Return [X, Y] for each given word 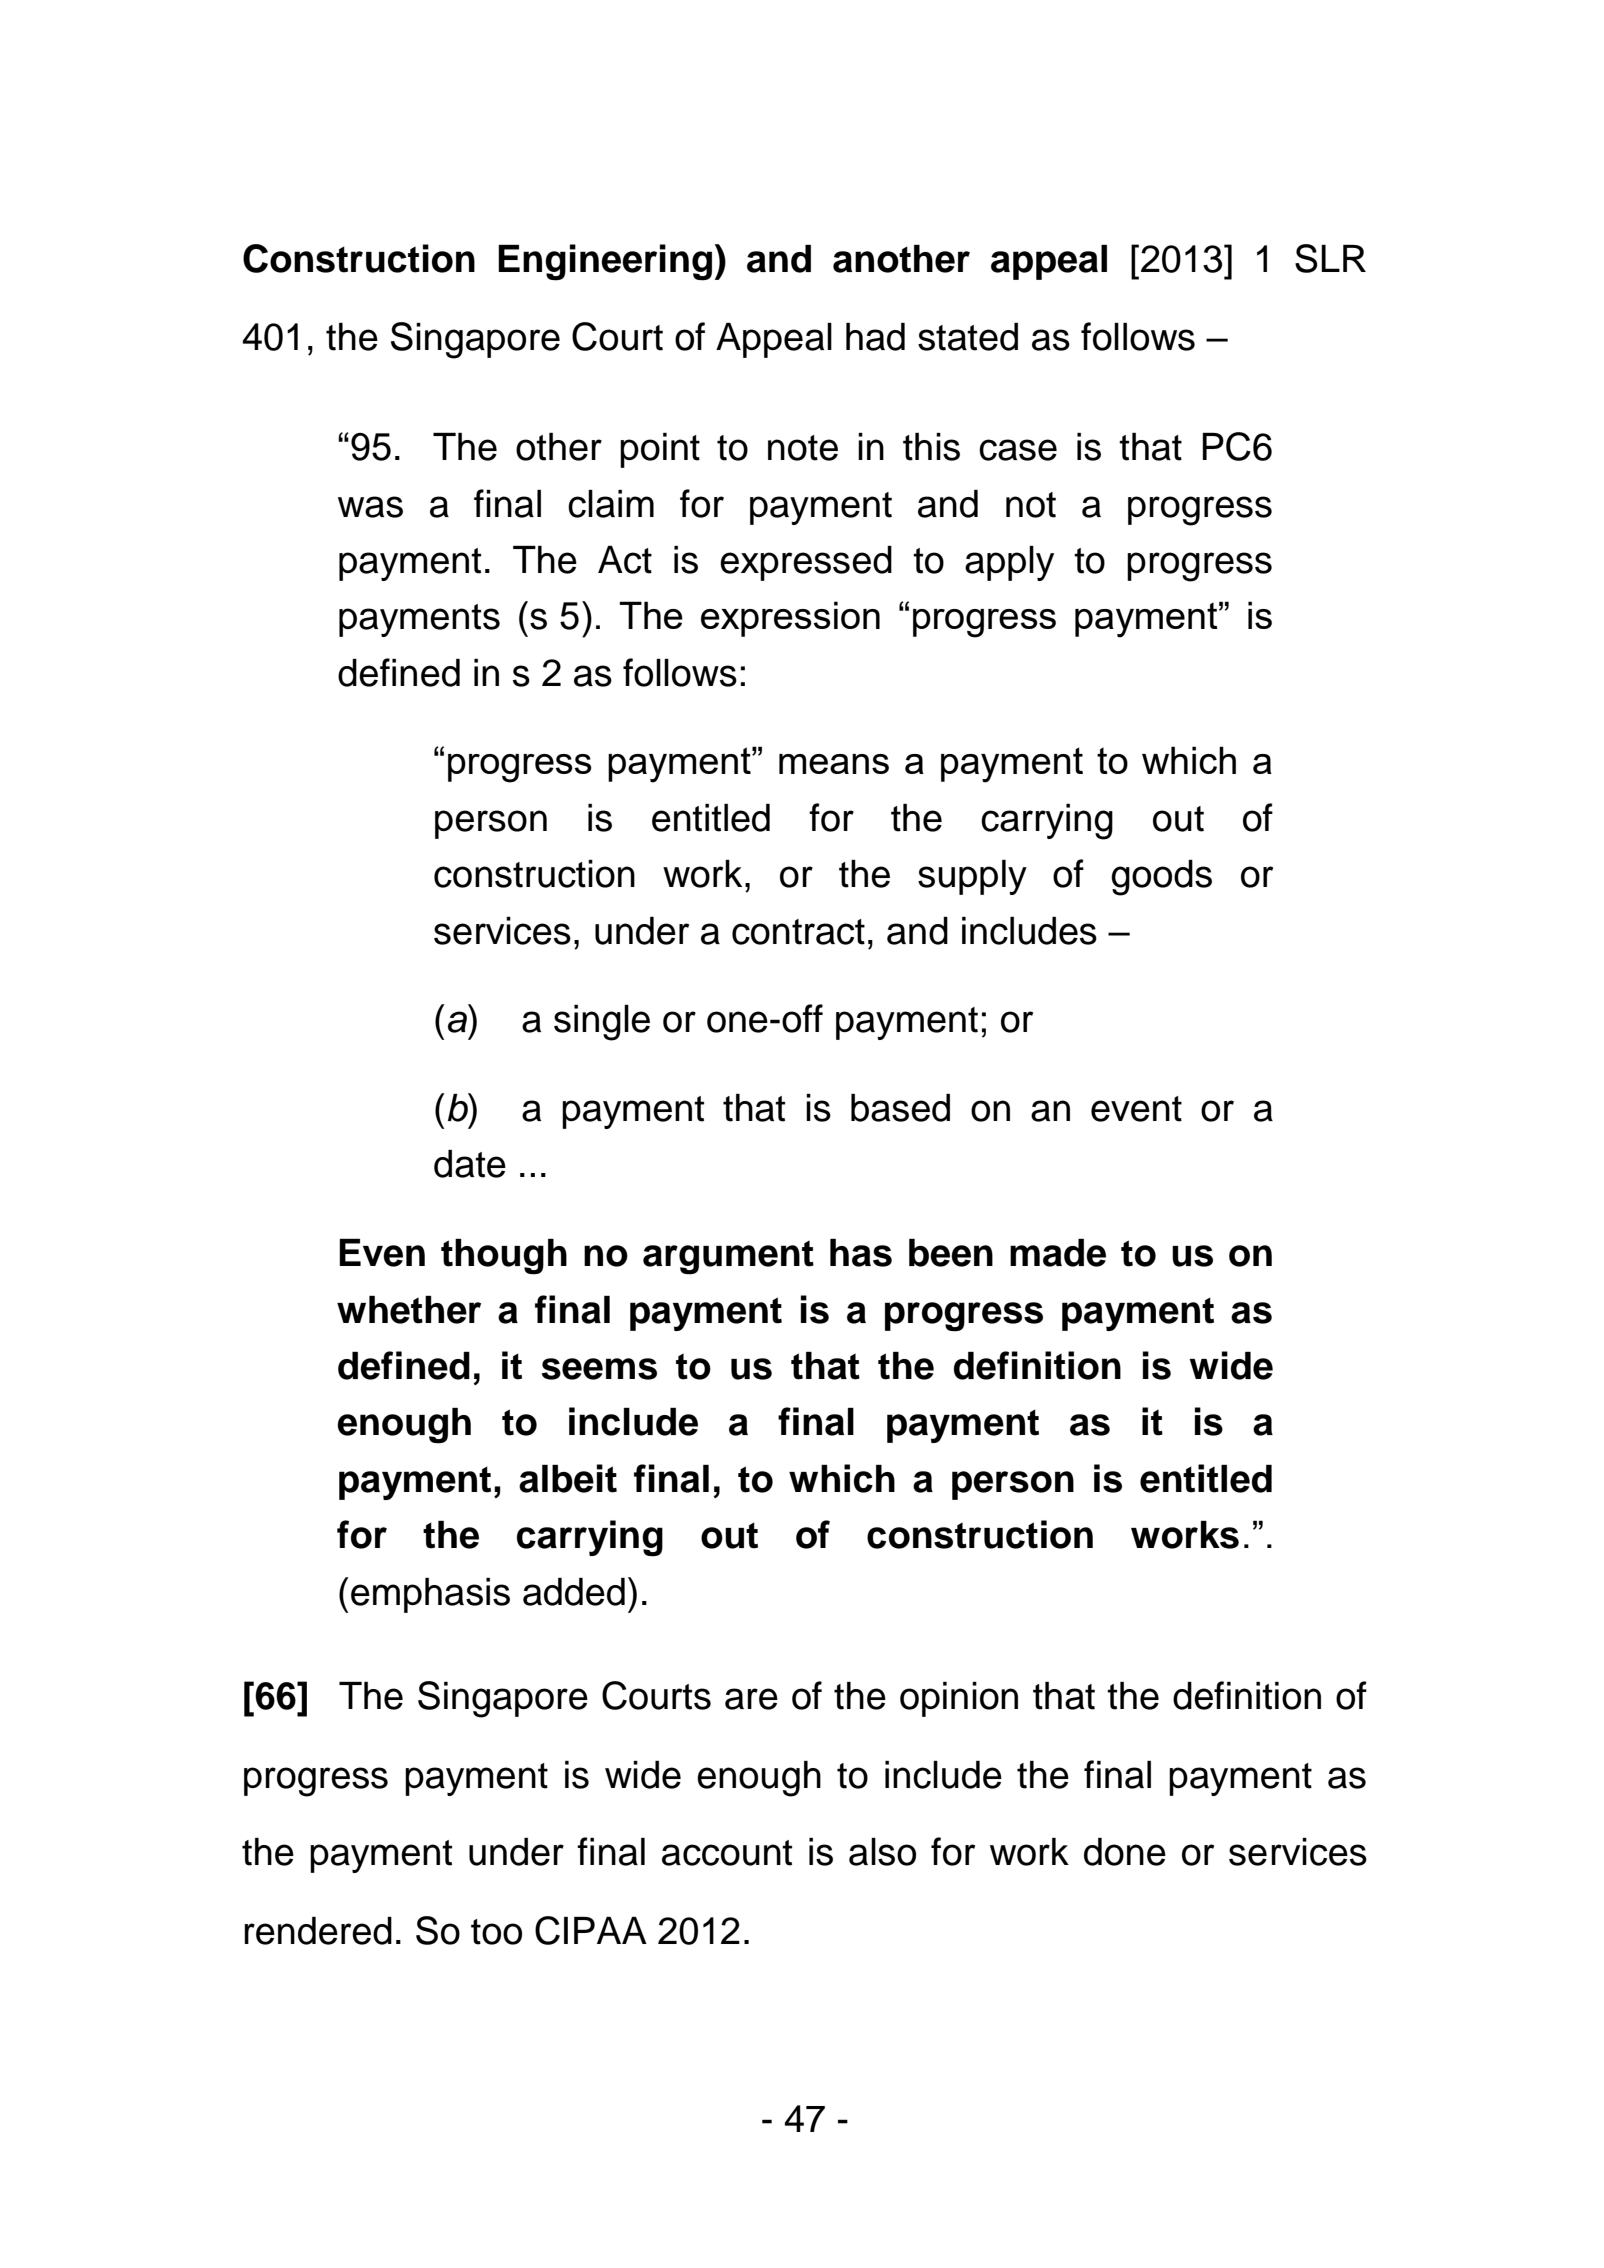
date [470, 1164]
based [900, 1108]
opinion [959, 1699]
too [496, 1932]
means [834, 764]
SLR [1330, 258]
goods [1161, 878]
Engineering [605, 262]
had [875, 337]
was [370, 507]
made [1058, 1253]
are [751, 1699]
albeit [568, 1478]
